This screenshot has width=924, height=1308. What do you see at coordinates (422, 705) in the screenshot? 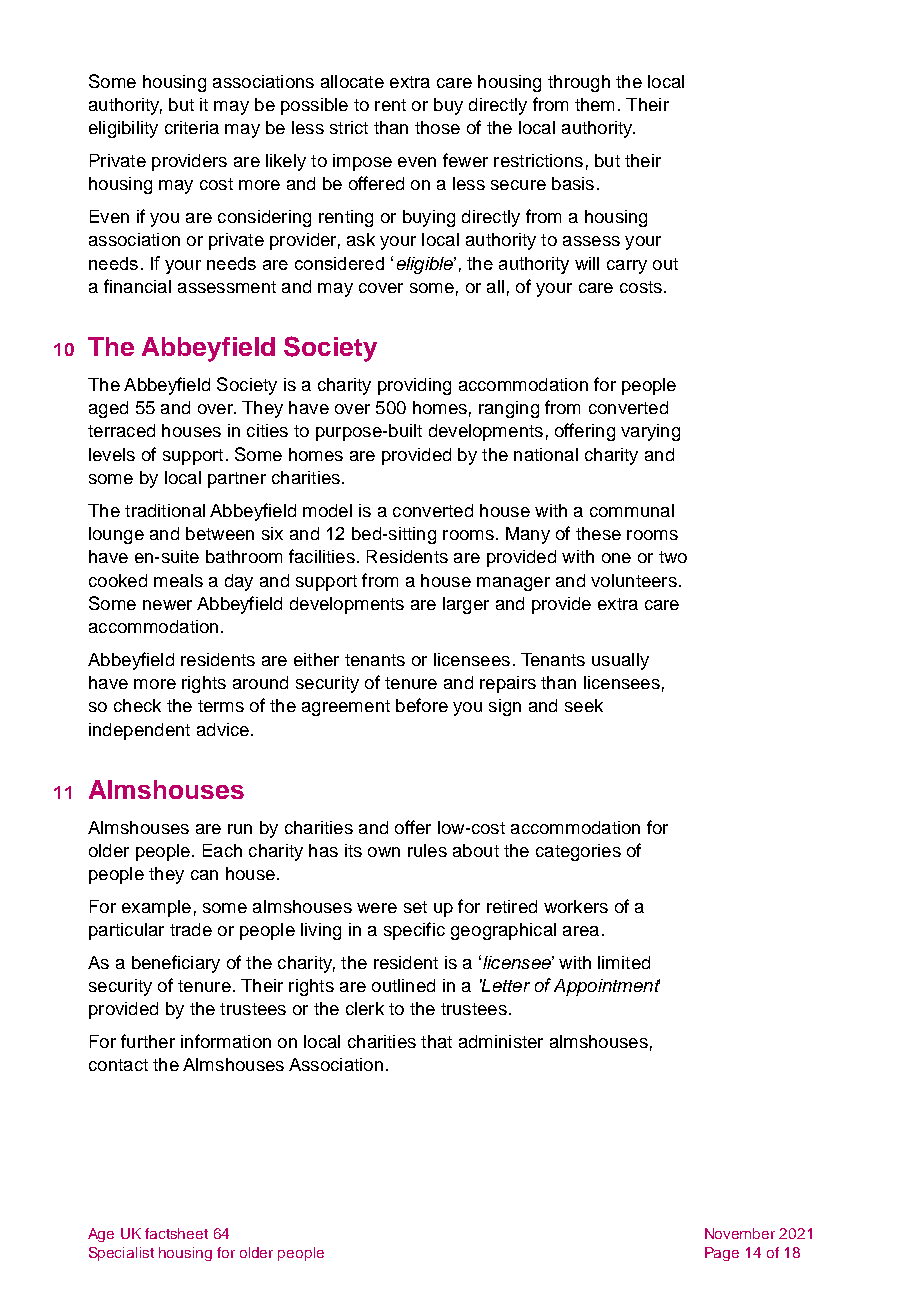
I see `before` at bounding box center [422, 705].
